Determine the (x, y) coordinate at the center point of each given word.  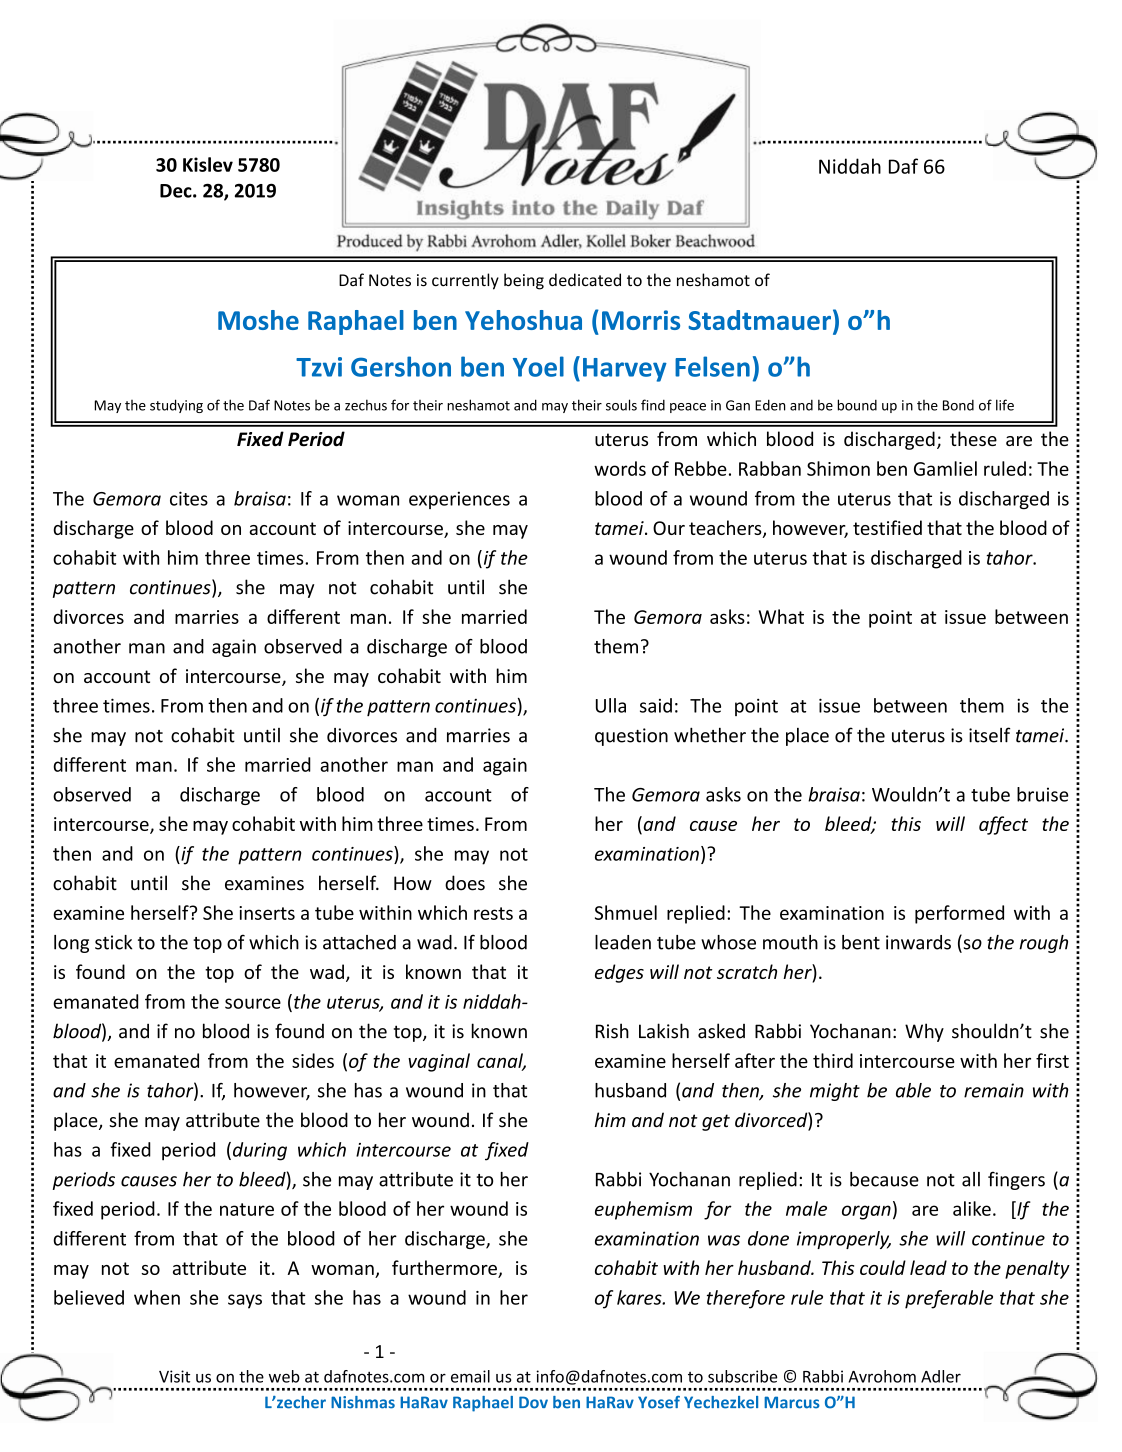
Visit (174, 1376)
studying (176, 406)
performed (959, 914)
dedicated (585, 280)
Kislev (208, 164)
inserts (267, 913)
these (973, 438)
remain (994, 1090)
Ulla (611, 705)
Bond (958, 405)
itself (989, 735)
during (260, 1151)
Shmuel (626, 912)
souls (621, 405)
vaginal (439, 1062)
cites (189, 498)
